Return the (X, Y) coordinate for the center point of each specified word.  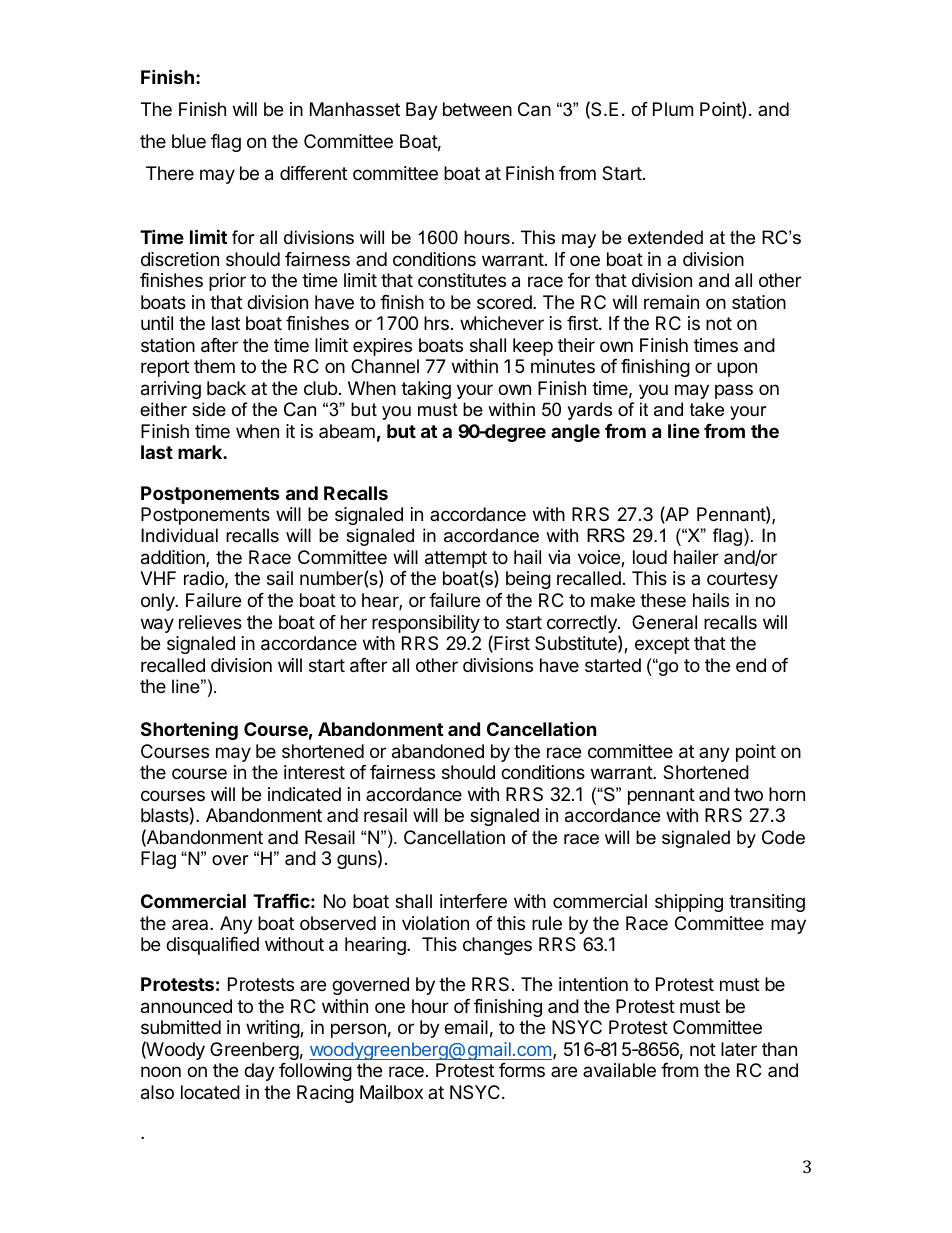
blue (189, 141)
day (259, 1072)
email (466, 1027)
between (477, 109)
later (739, 1049)
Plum (673, 109)
